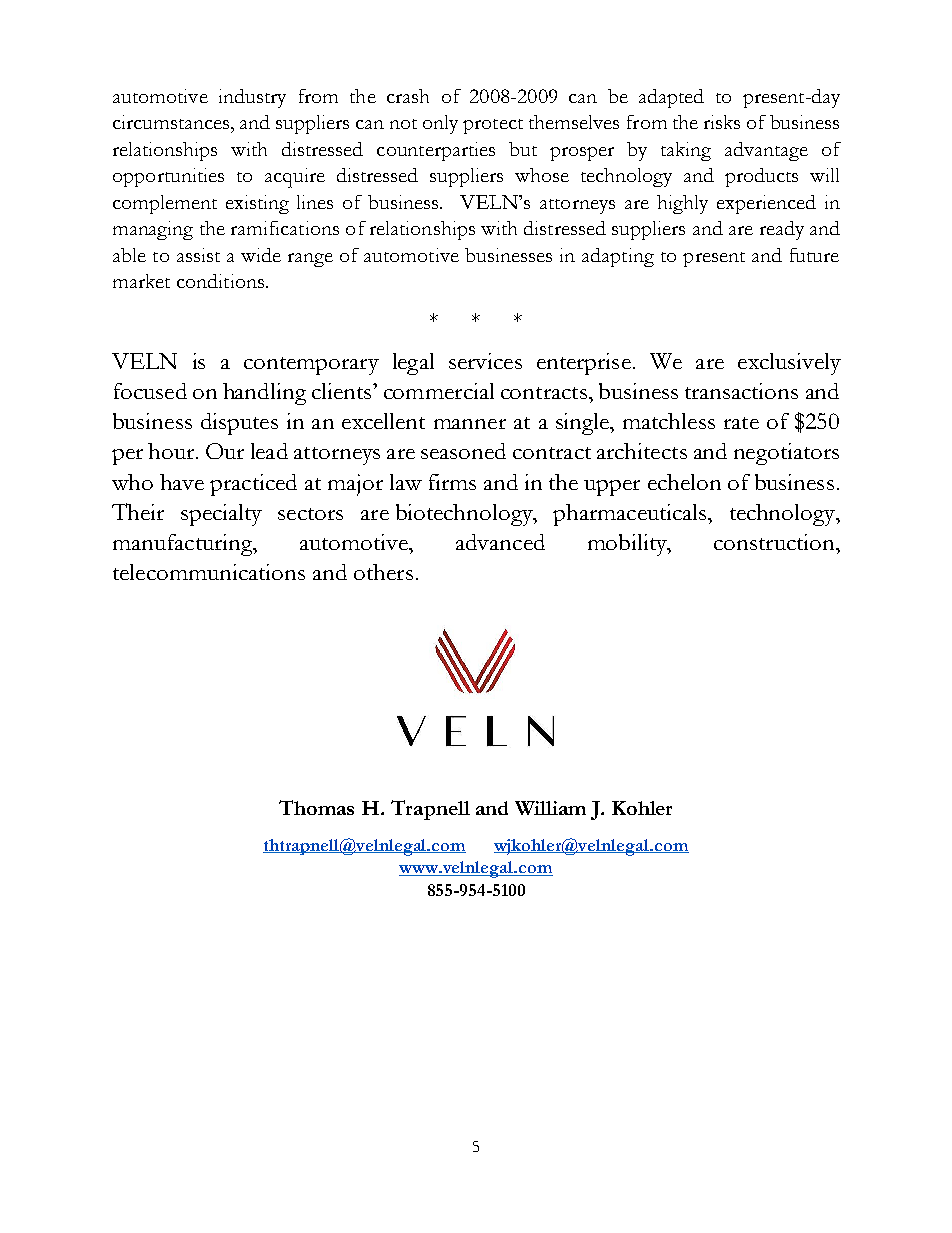 The image size is (952, 1233). What do you see at coordinates (172, 122) in the image?
I see `circumstances` at bounding box center [172, 122].
